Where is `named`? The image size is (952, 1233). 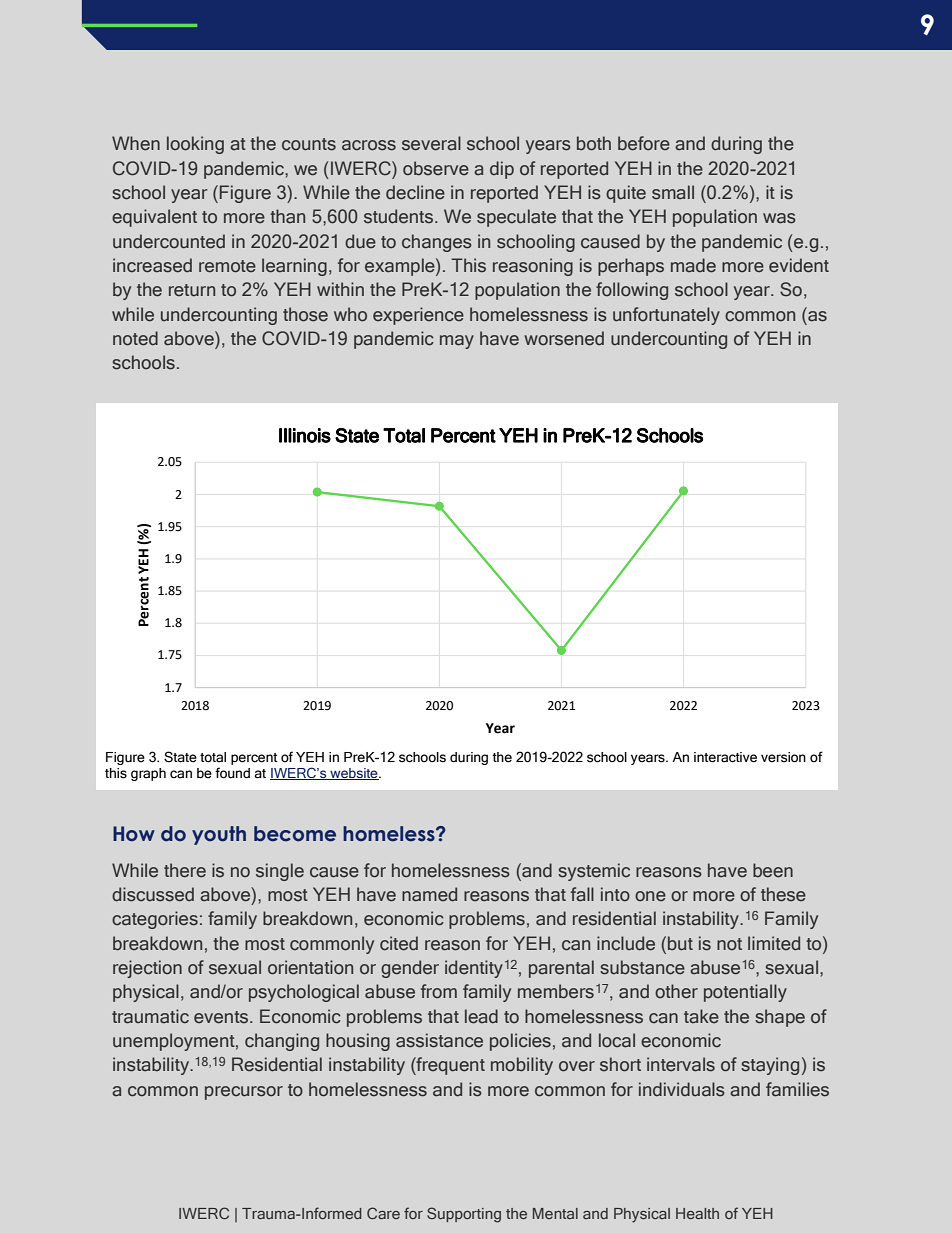 named is located at coordinates (429, 894).
